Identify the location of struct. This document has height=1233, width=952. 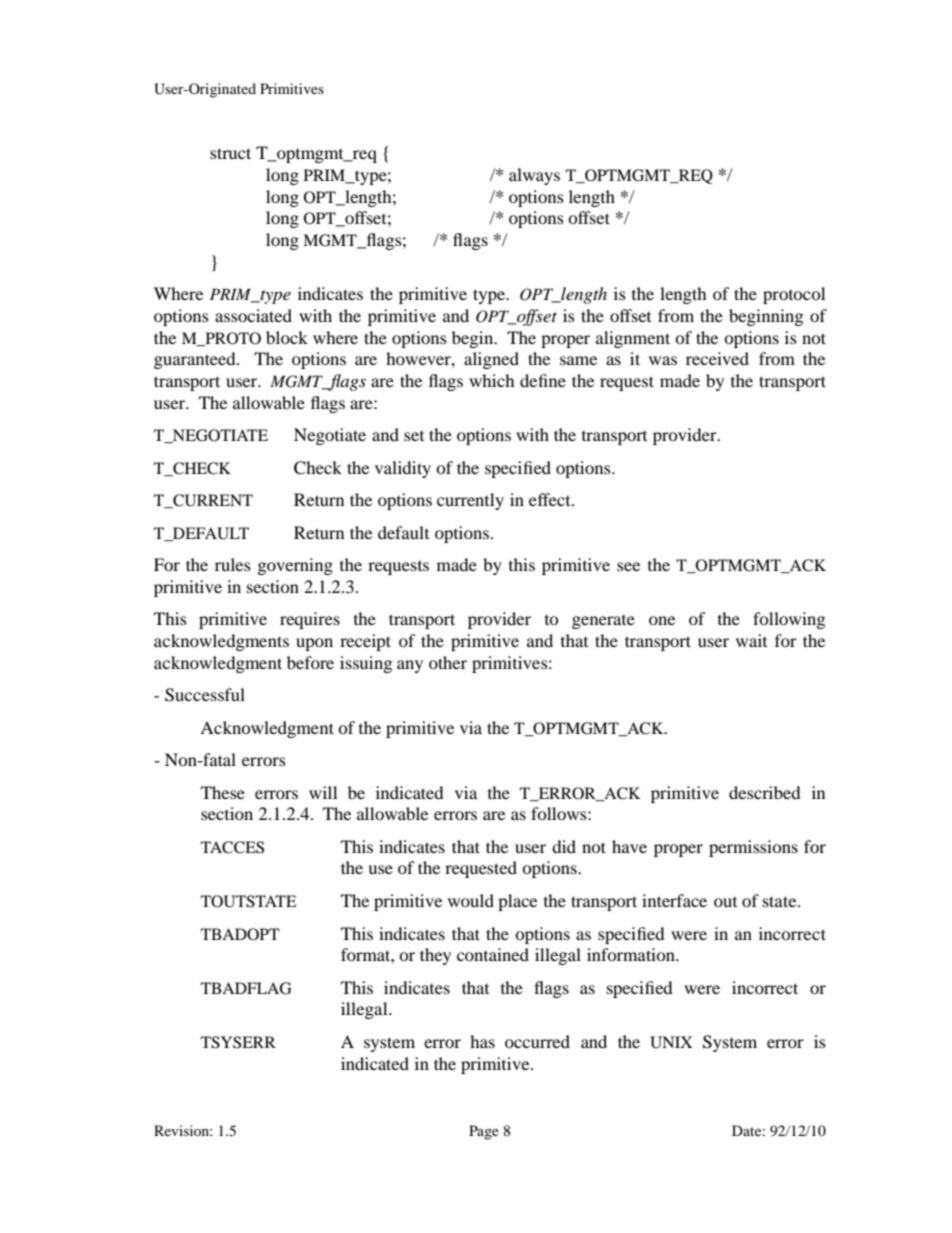
(230, 153).
